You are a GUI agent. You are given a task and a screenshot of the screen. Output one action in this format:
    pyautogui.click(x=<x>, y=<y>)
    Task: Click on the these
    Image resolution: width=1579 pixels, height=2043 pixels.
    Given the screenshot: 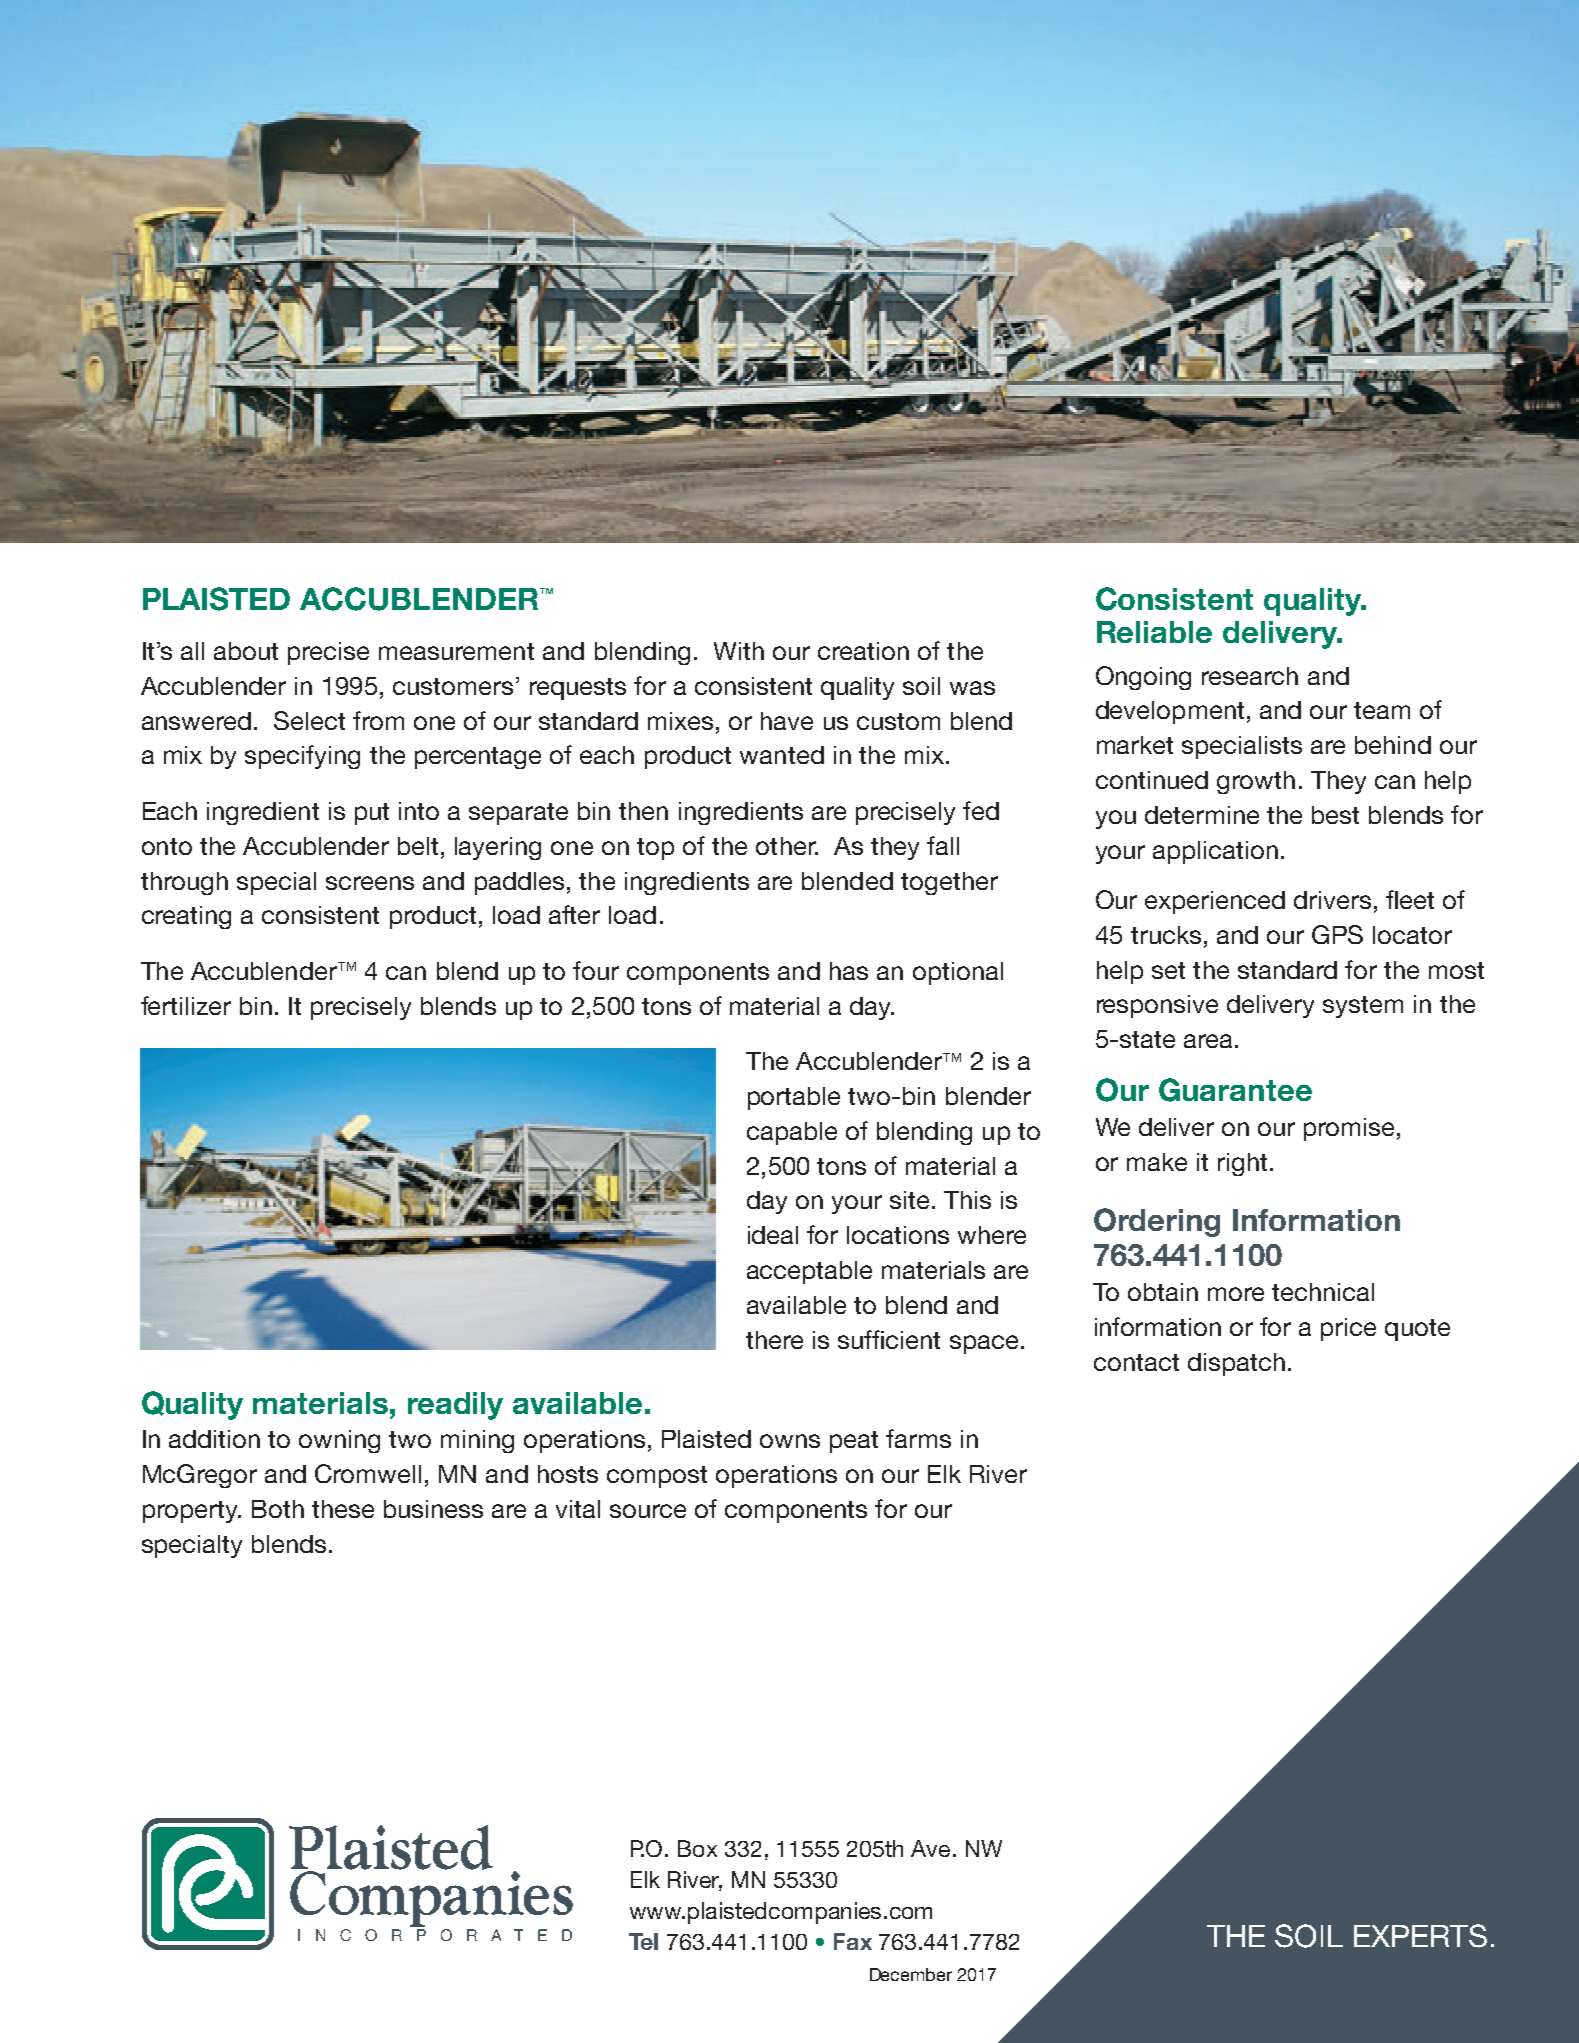 What is the action you would take?
    pyautogui.click(x=343, y=1509)
